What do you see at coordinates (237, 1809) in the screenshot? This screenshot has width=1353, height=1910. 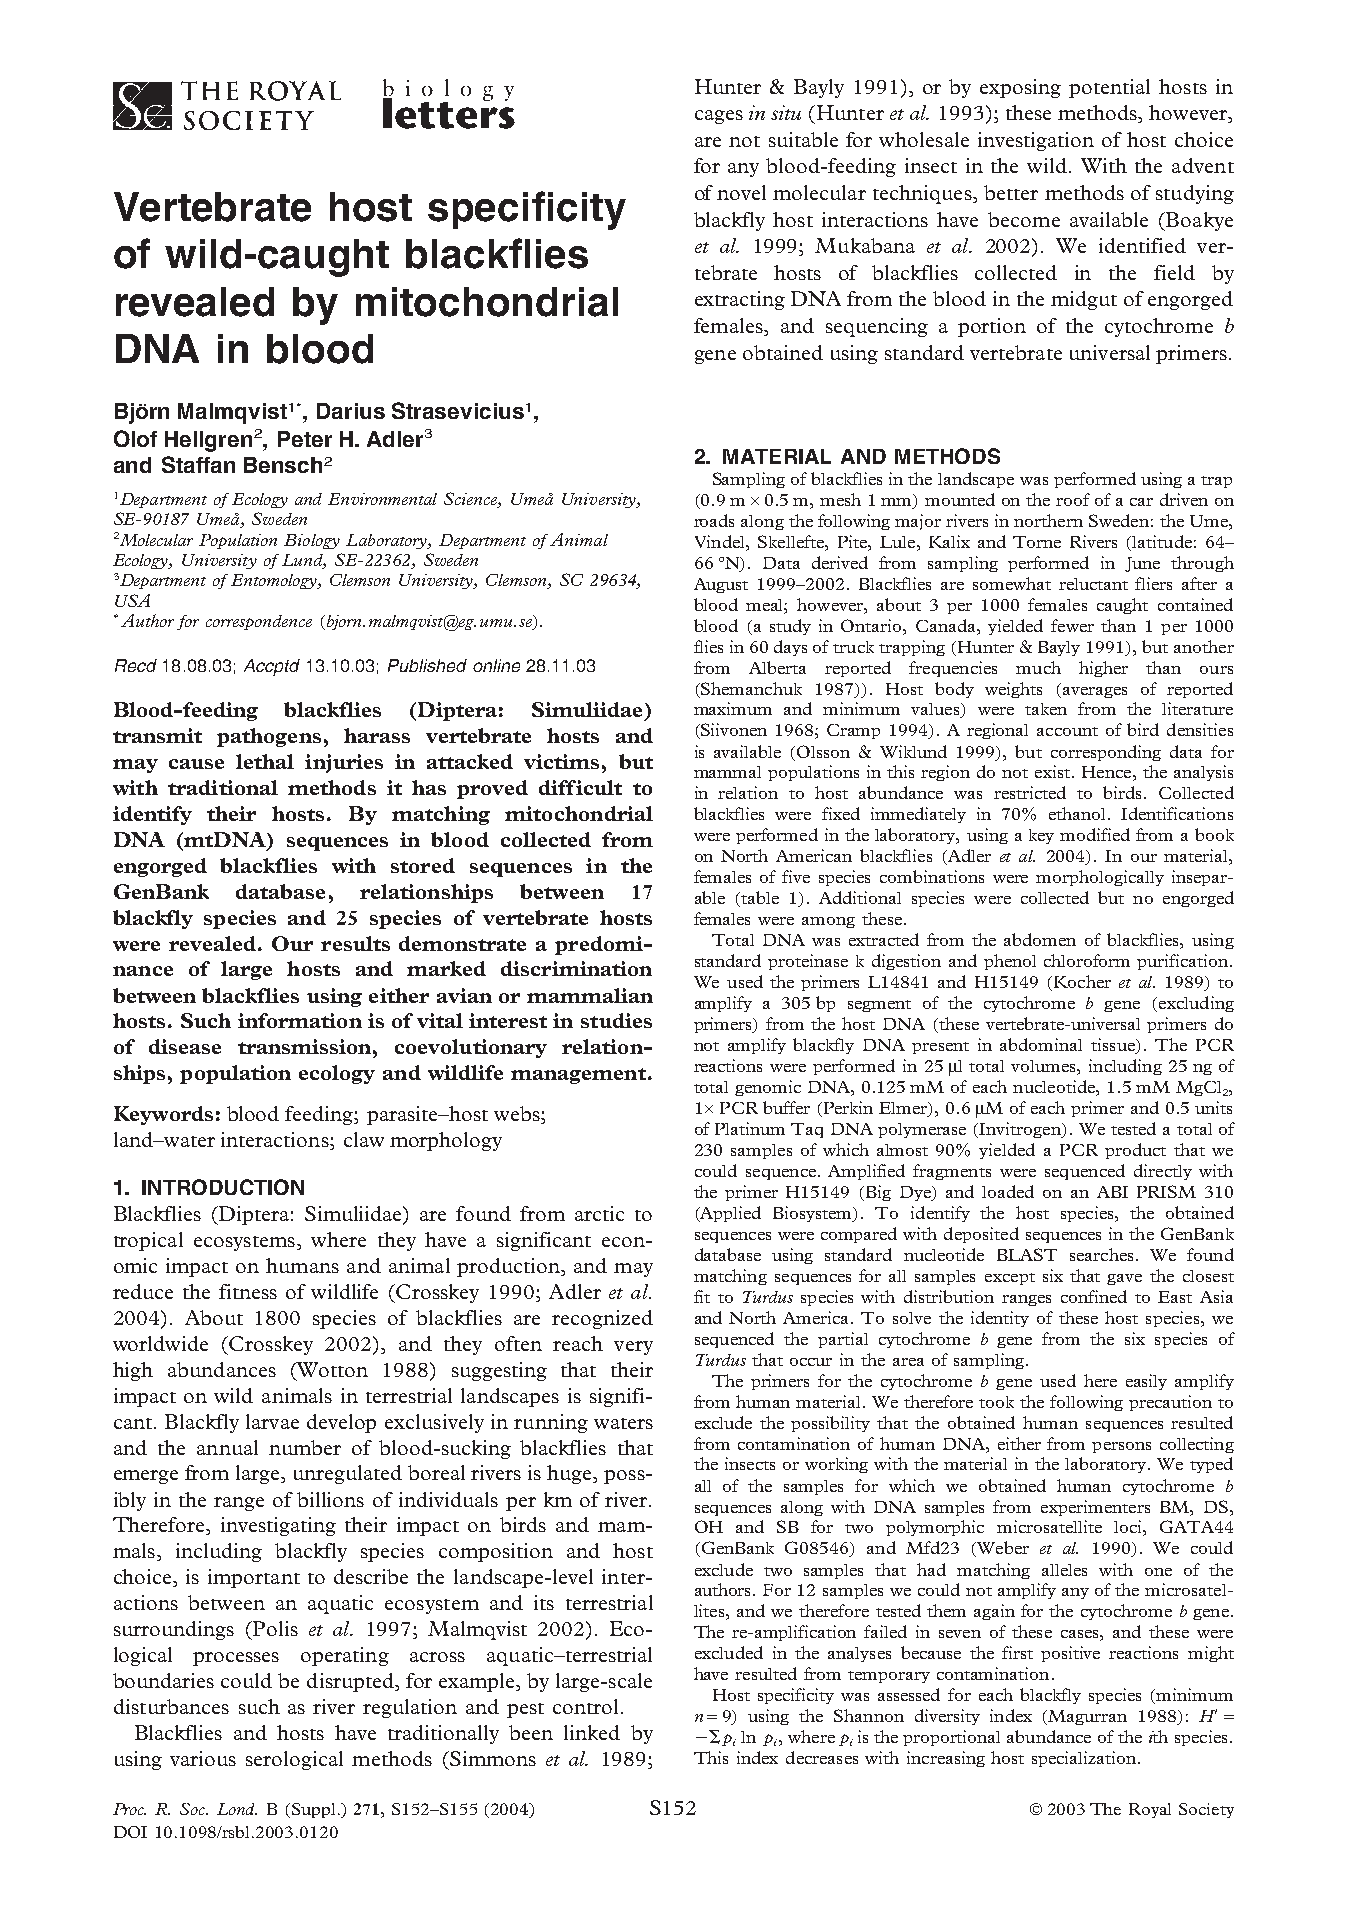 I see `Lond` at bounding box center [237, 1809].
